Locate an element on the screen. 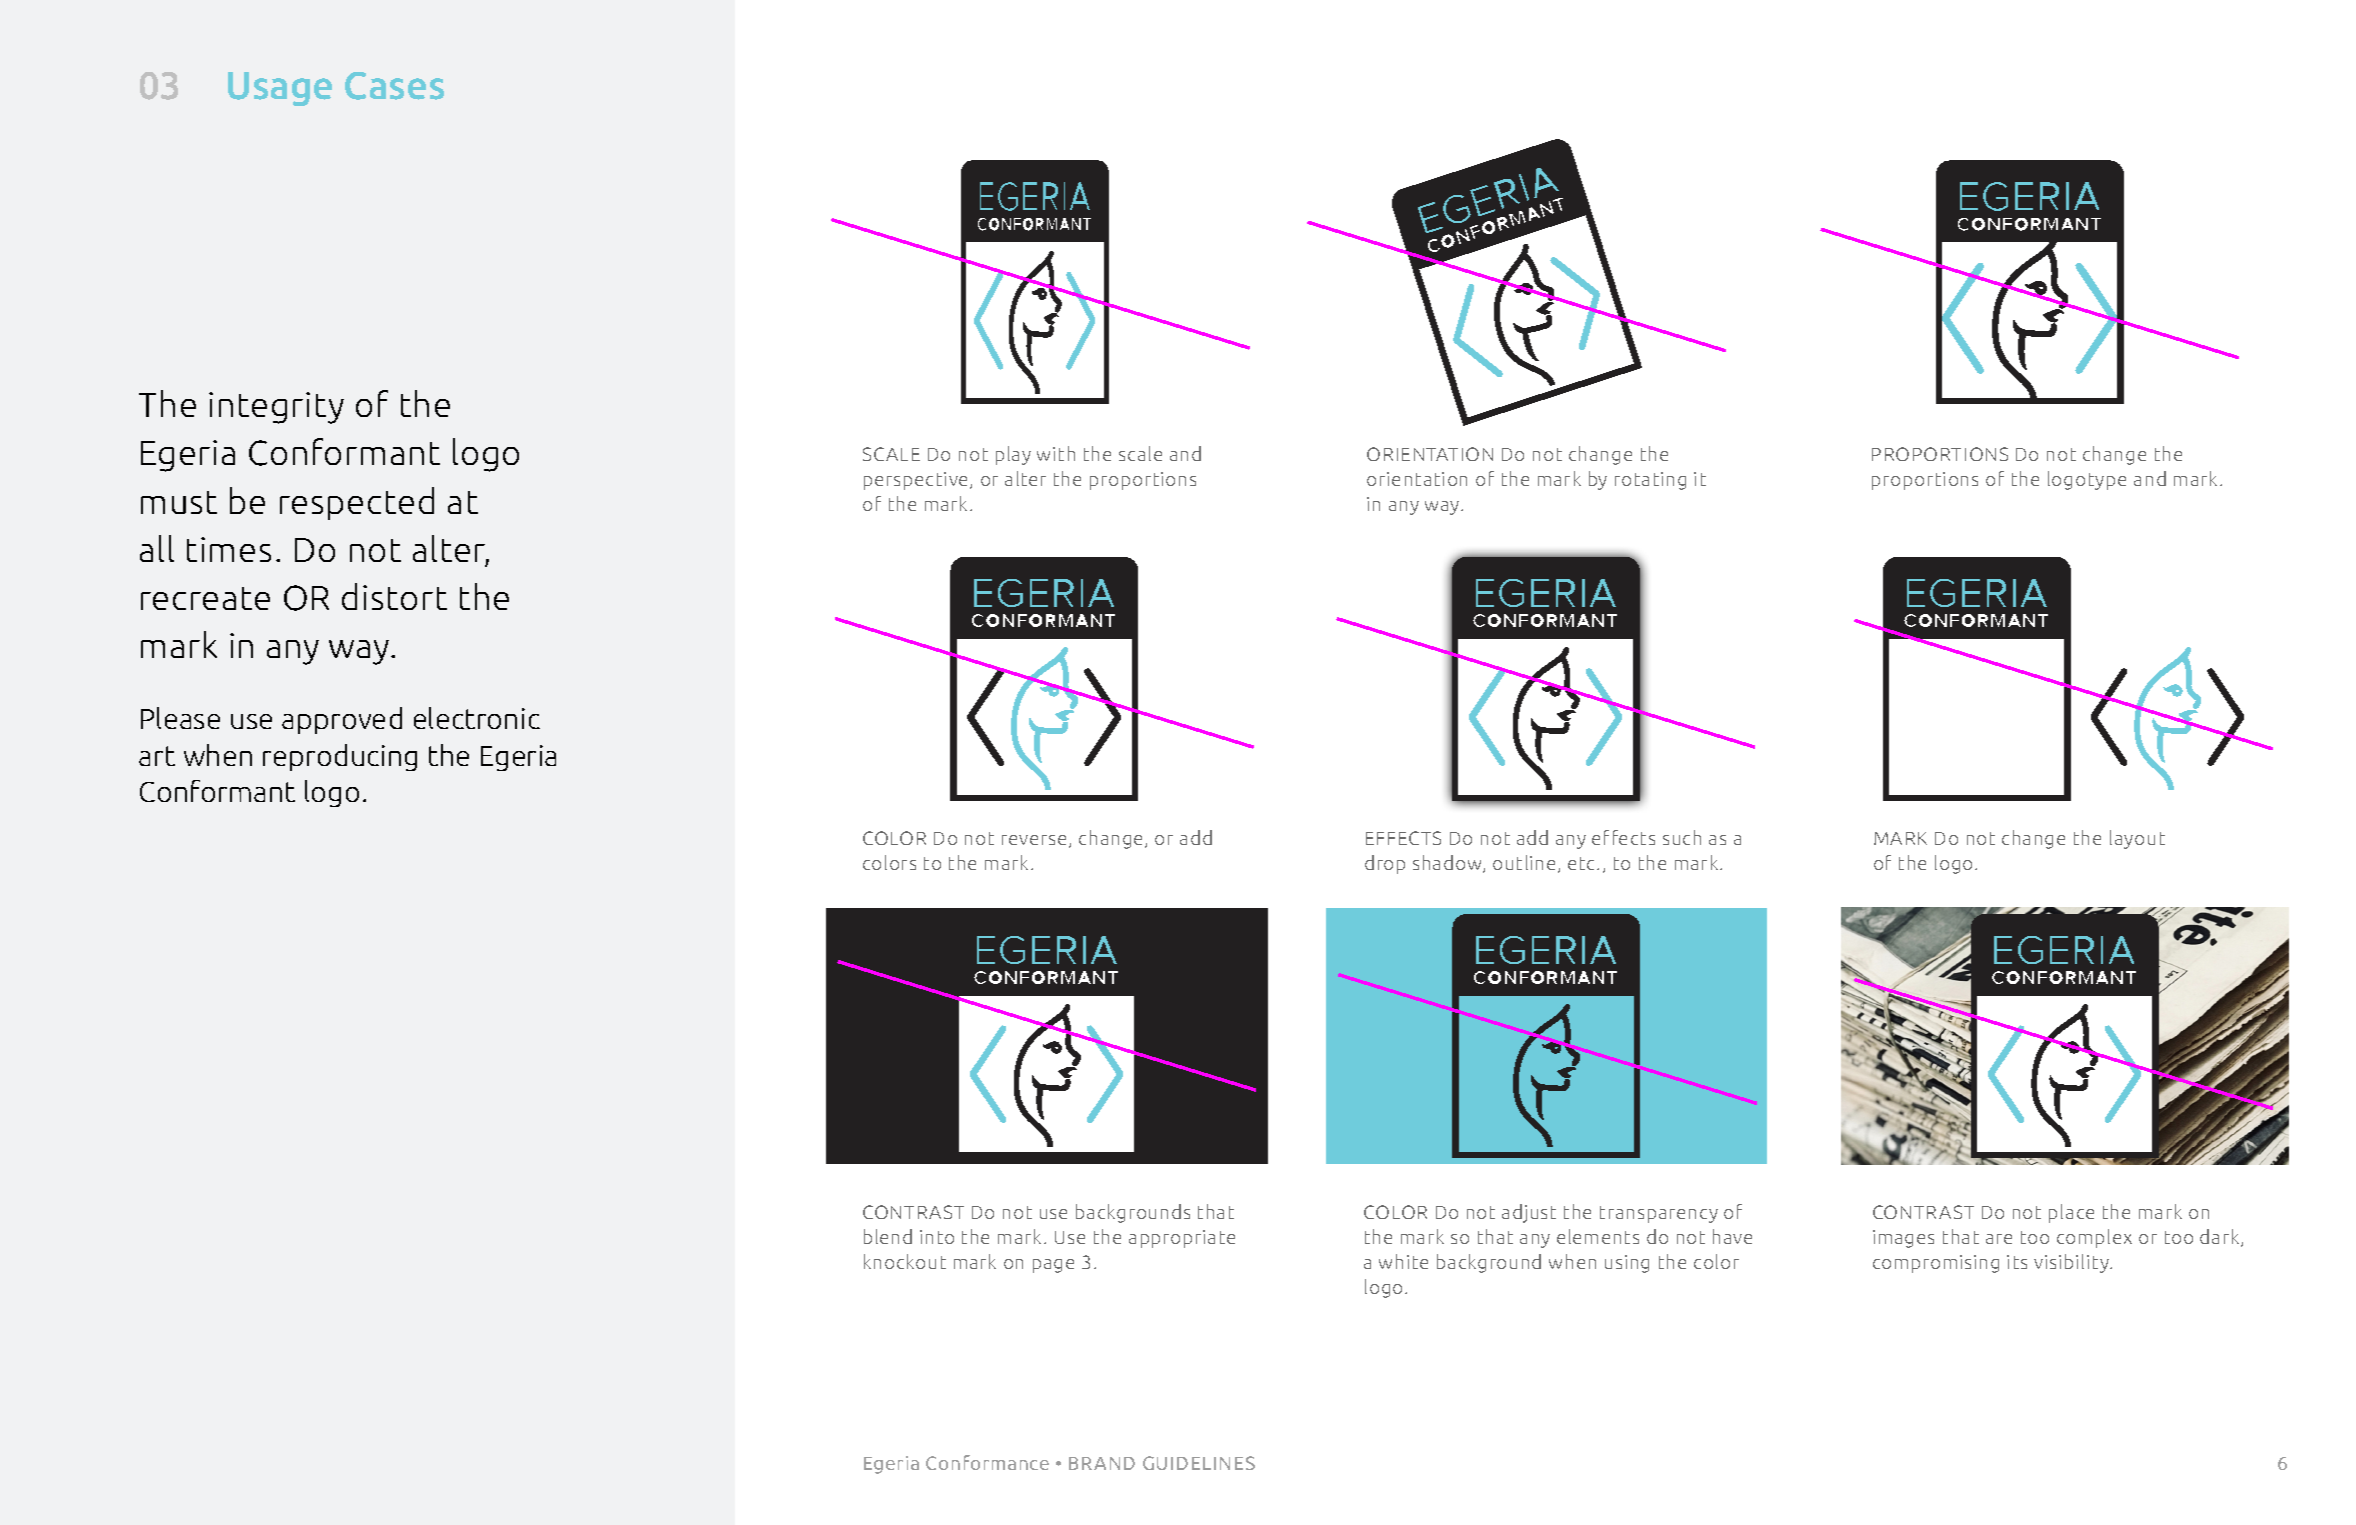 The image size is (2356, 1525). reverse is located at coordinates (1036, 841).
